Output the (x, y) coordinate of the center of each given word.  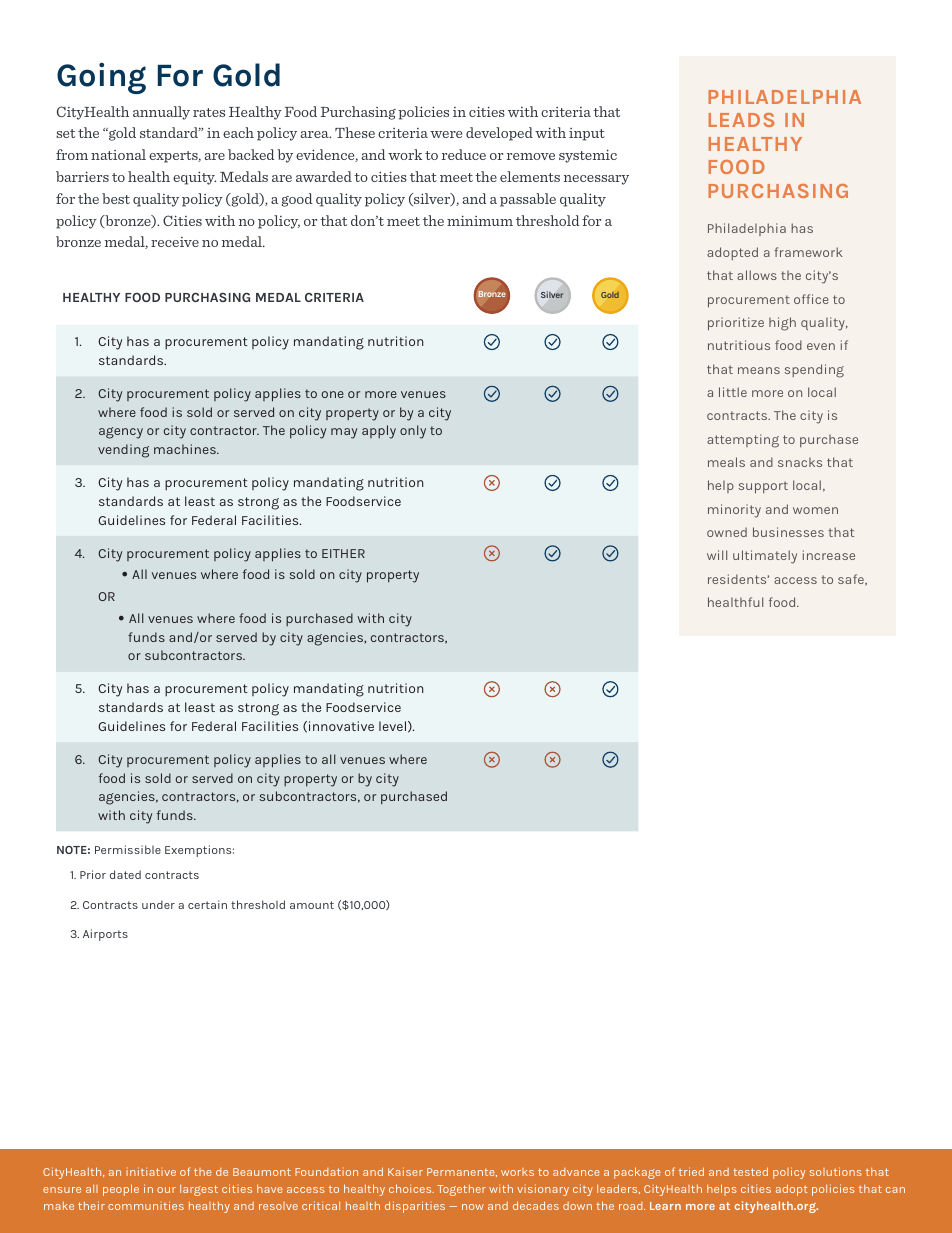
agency (121, 433)
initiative (151, 1171)
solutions (836, 1171)
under (158, 904)
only (413, 432)
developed (499, 134)
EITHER (343, 553)
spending (814, 371)
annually (161, 113)
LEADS (741, 120)
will (717, 555)
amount (312, 905)
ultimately (765, 557)
